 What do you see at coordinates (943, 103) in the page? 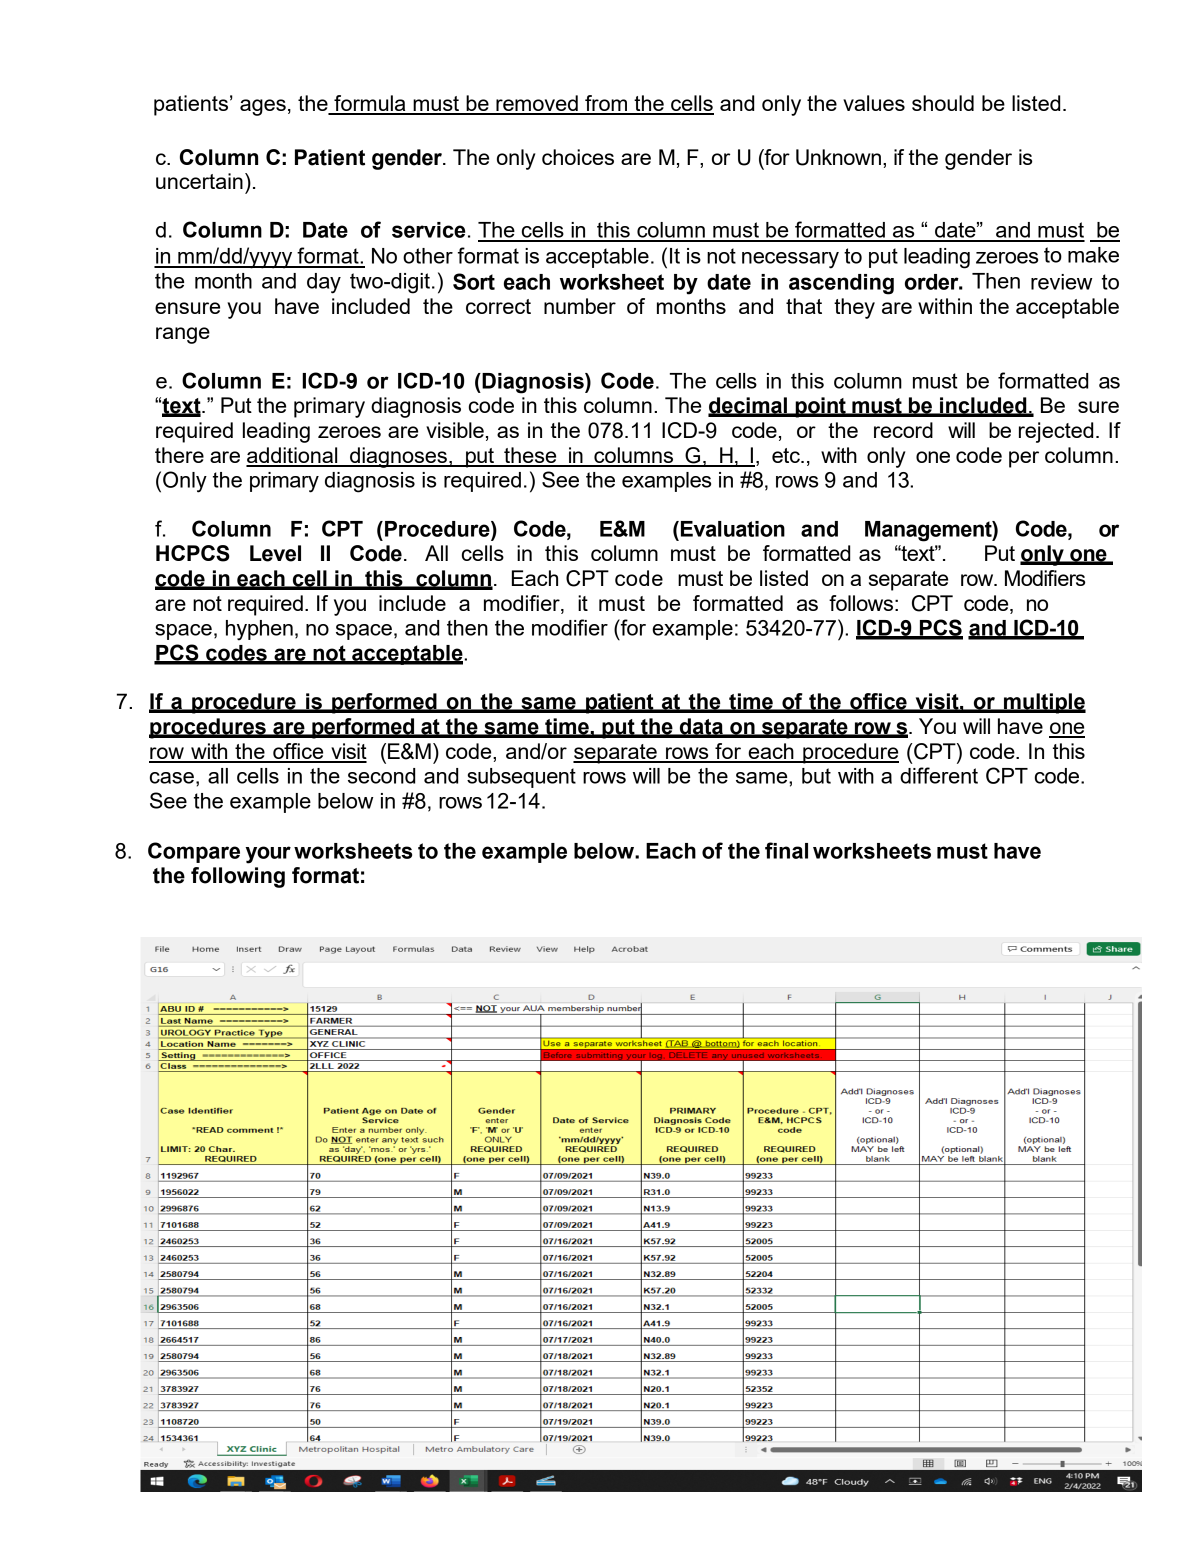
I see `should` at bounding box center [943, 103].
